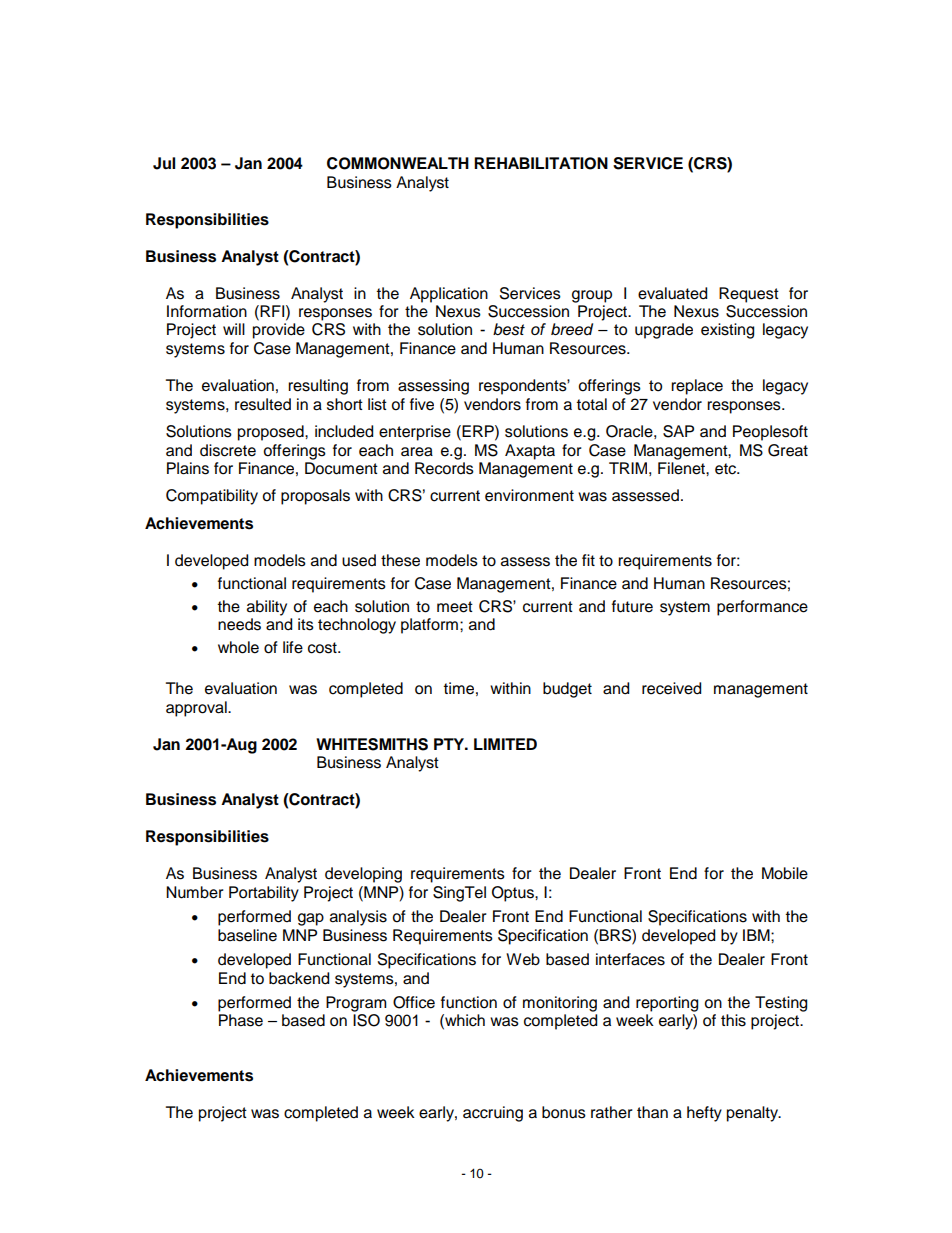 Image resolution: width=952 pixels, height=1233 pixels. What do you see at coordinates (672, 293) in the document?
I see `evaluated` at bounding box center [672, 293].
